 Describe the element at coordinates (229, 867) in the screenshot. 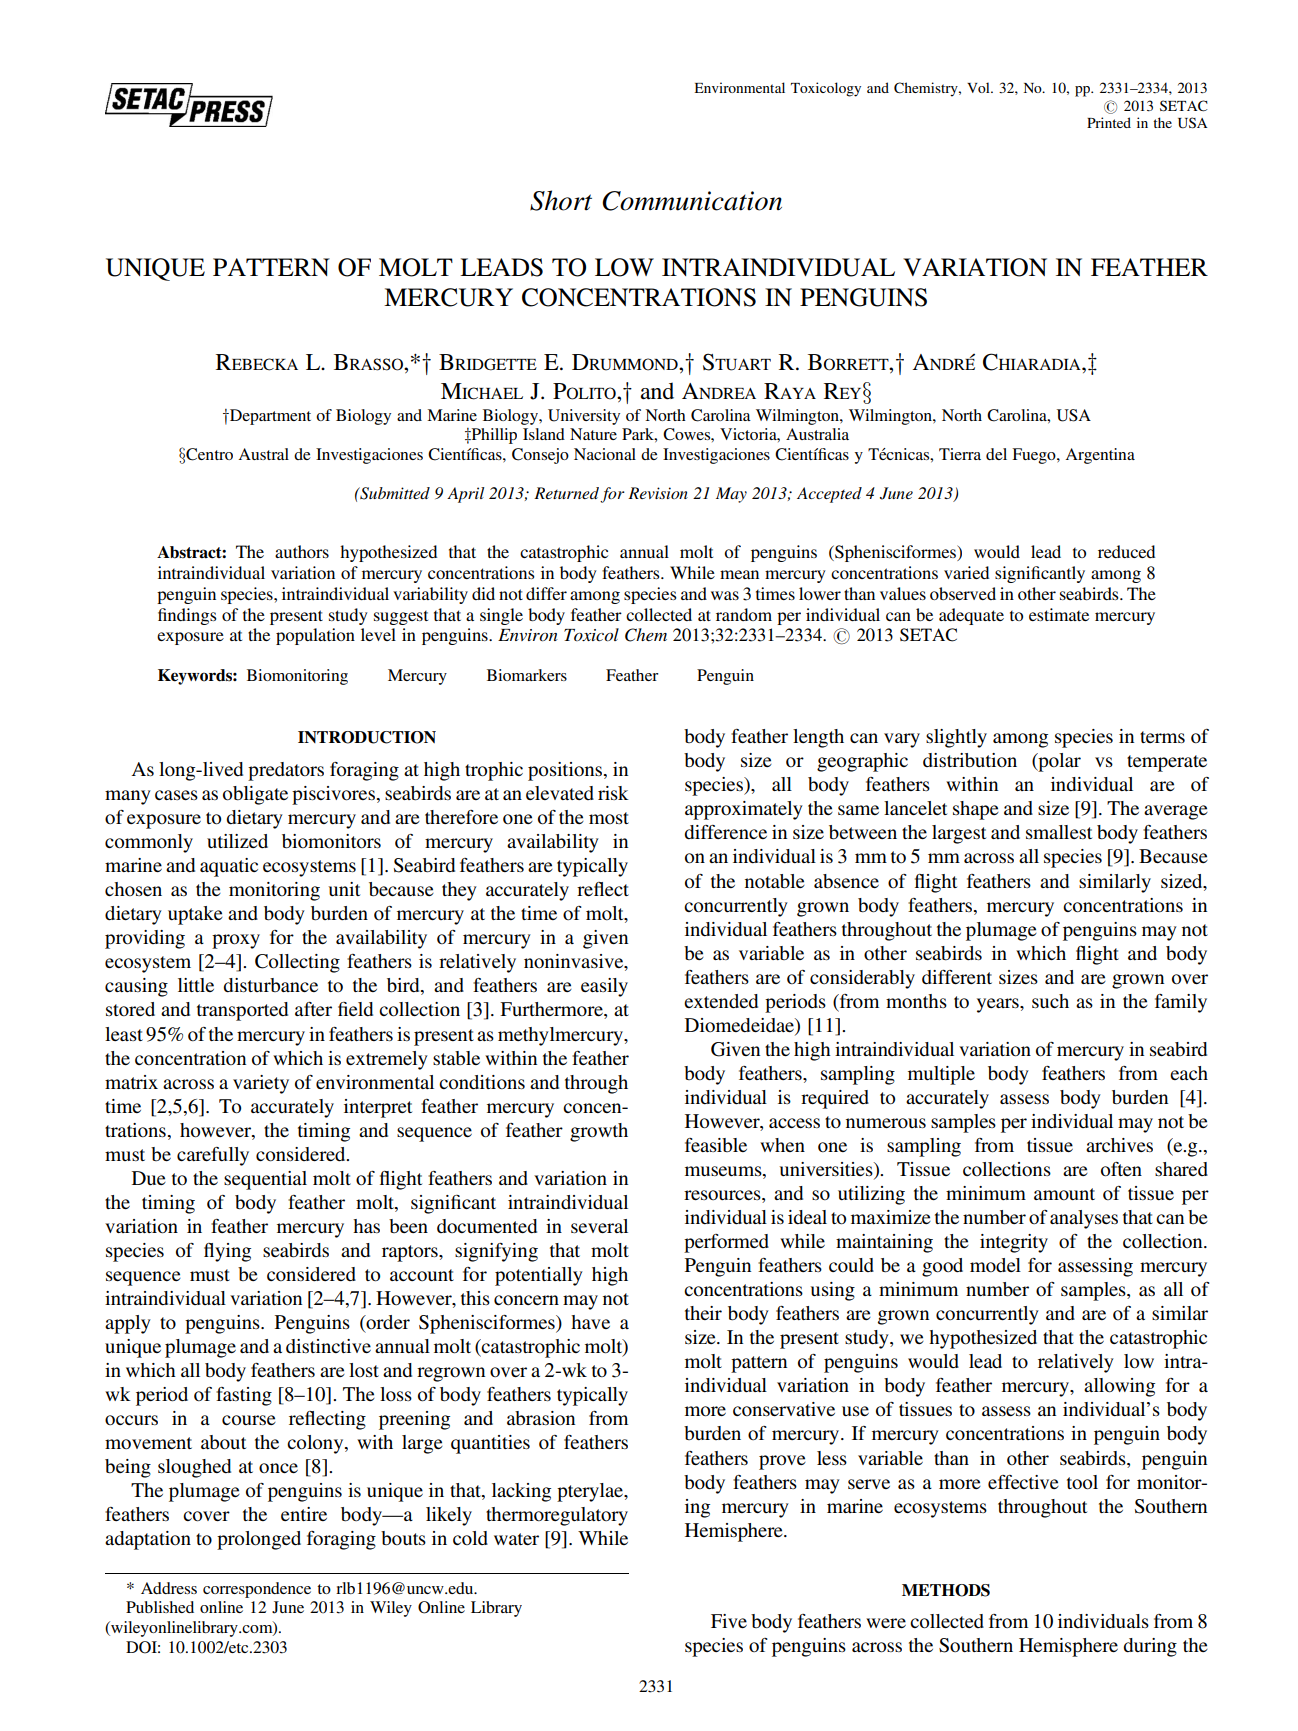

I see `aquatic` at that location.
